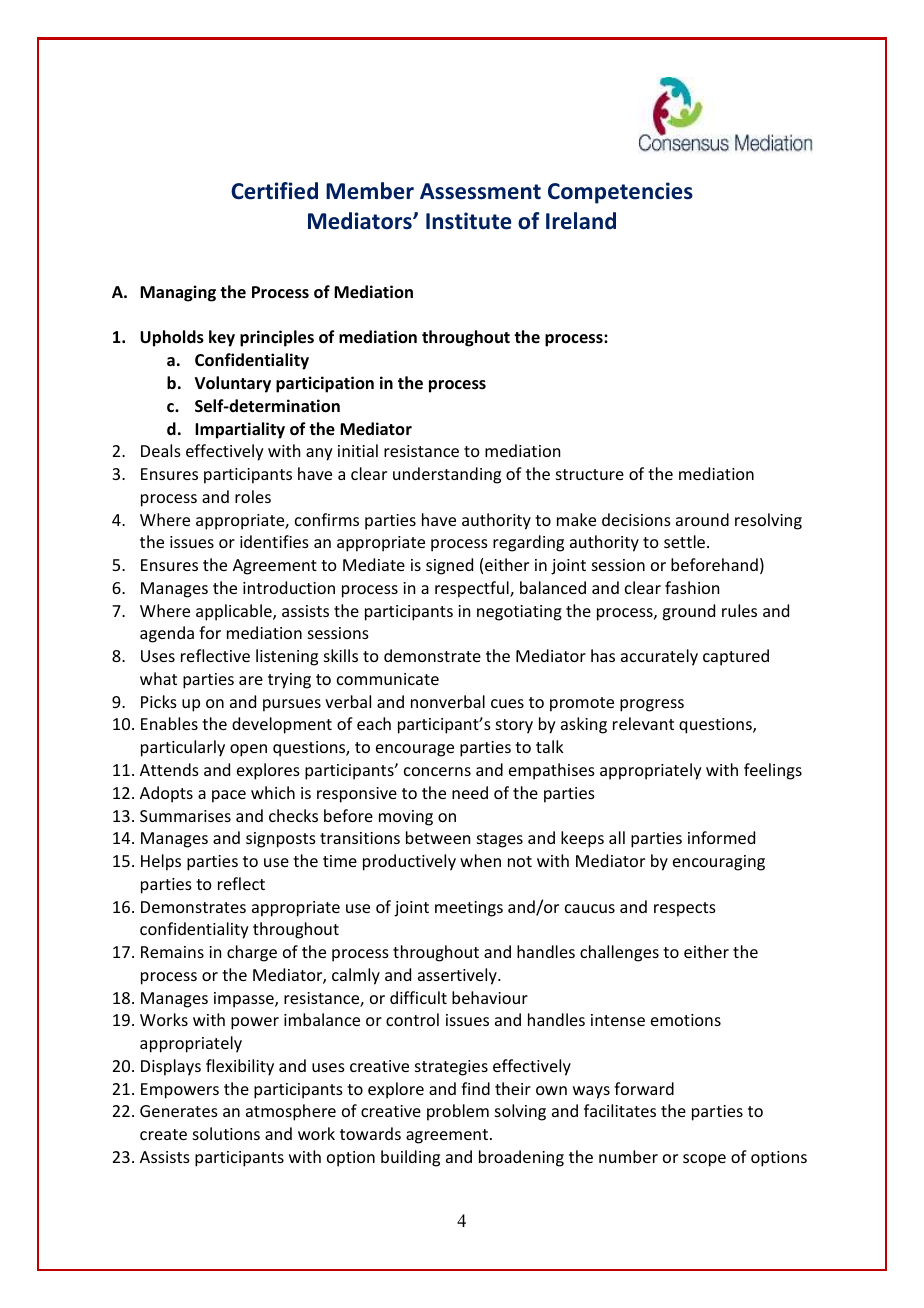  What do you see at coordinates (458, 1112) in the page?
I see `problem` at bounding box center [458, 1112].
